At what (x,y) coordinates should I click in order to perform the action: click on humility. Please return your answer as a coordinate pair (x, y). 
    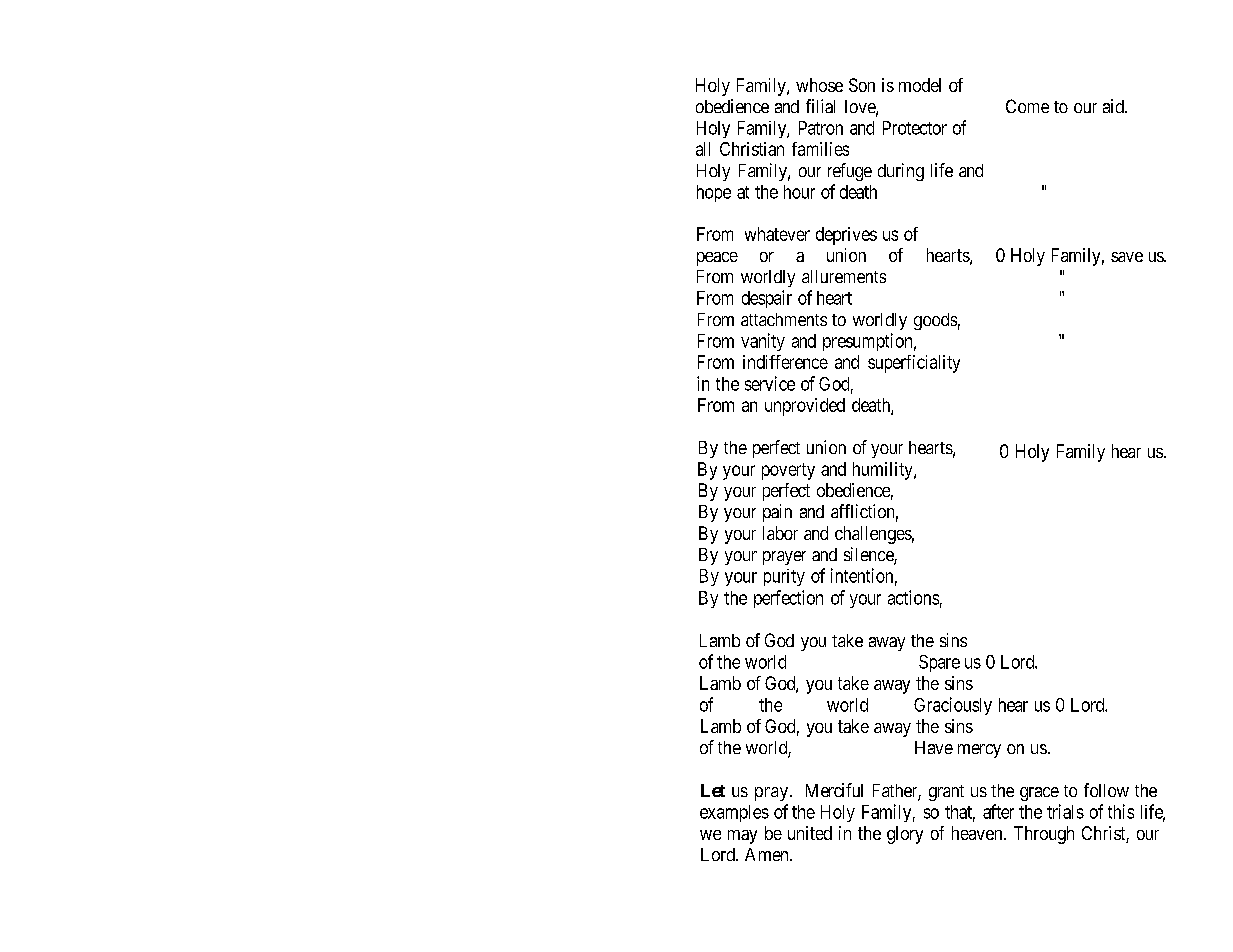
    Looking at the image, I should click on (884, 471).
